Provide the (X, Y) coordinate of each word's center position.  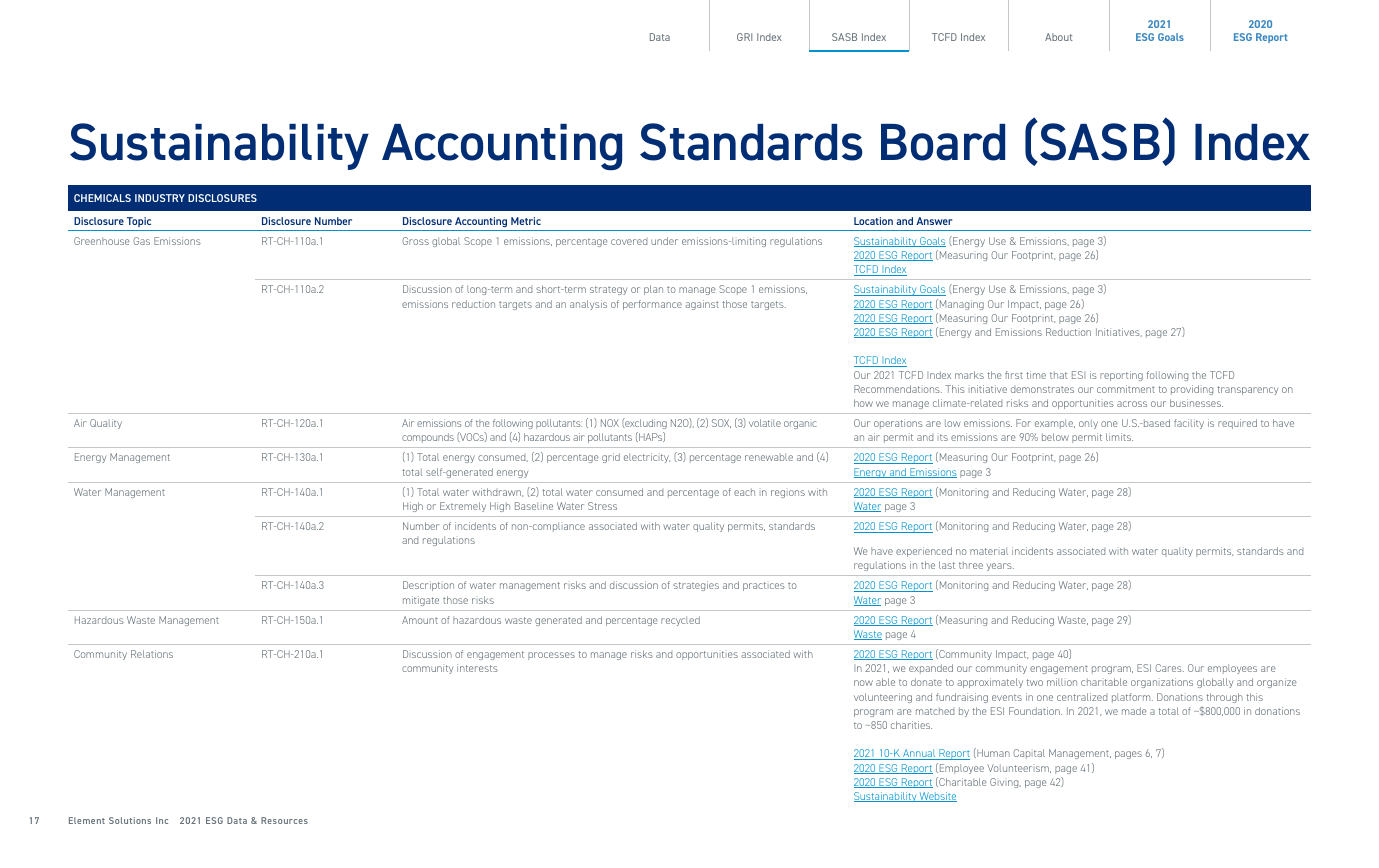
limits (1119, 437)
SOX (721, 423)
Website (937, 797)
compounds (428, 438)
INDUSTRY (160, 198)
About (1059, 37)
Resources (284, 820)
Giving (1005, 783)
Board (943, 142)
